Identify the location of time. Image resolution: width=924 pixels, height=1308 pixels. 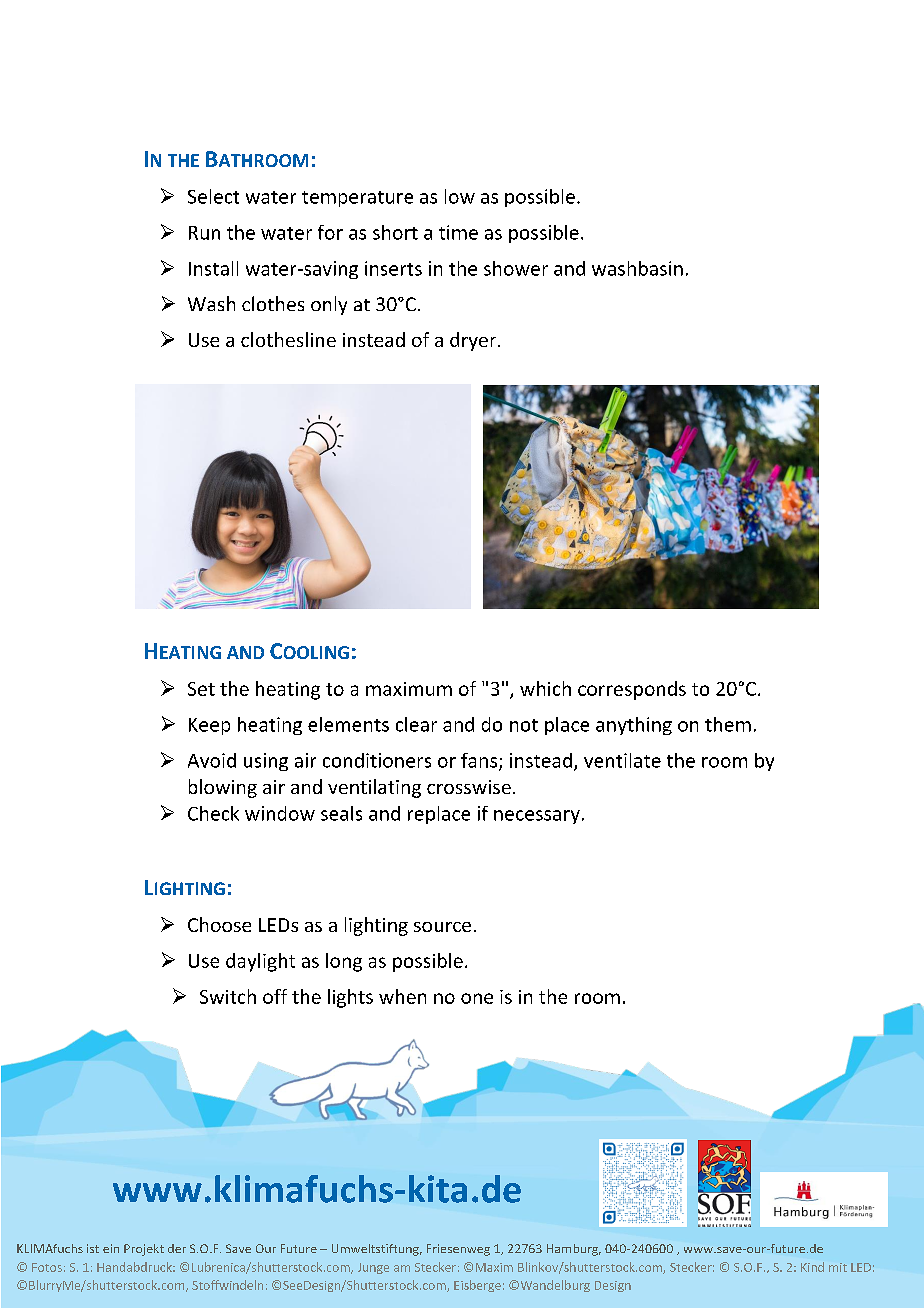
(458, 232).
